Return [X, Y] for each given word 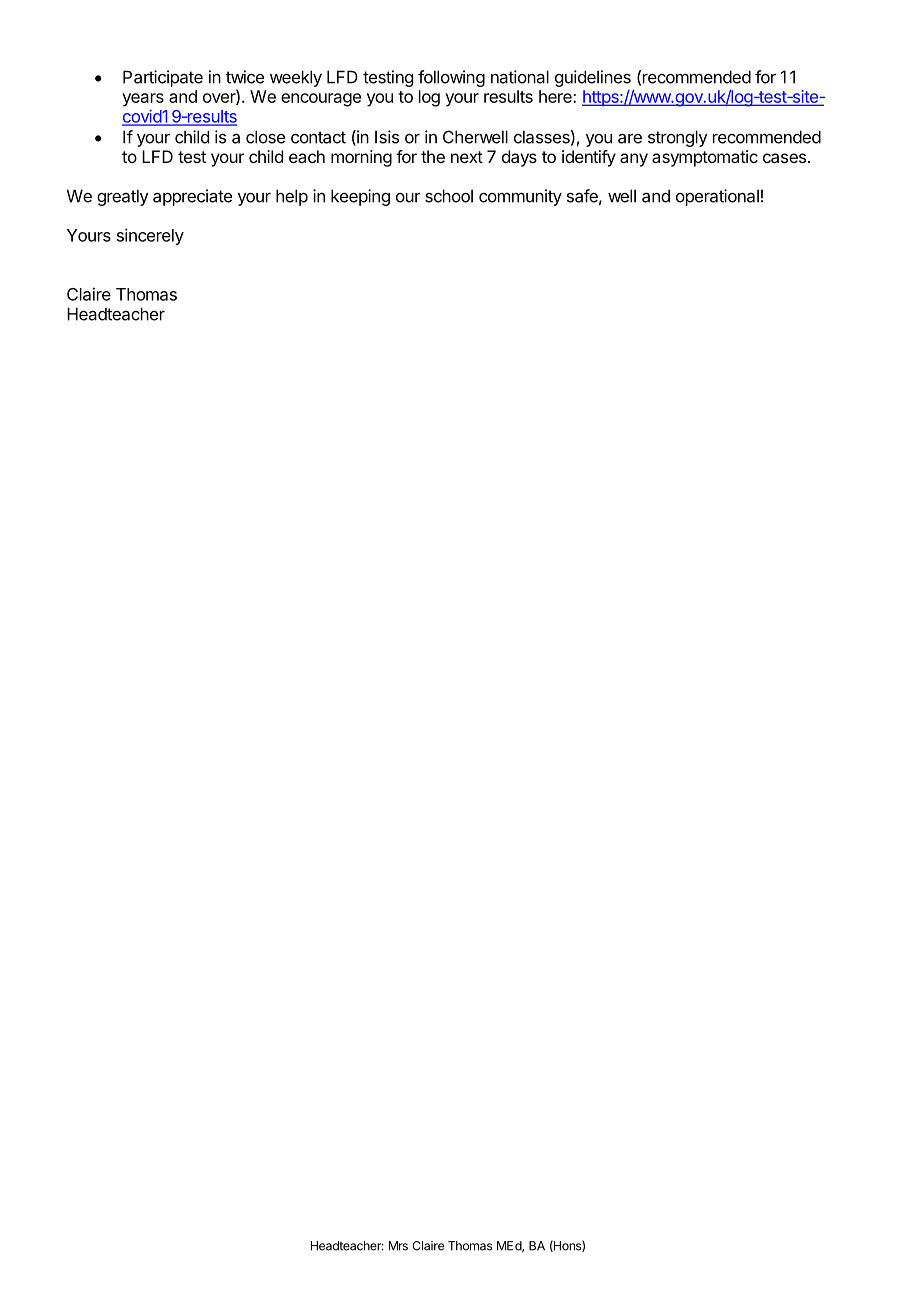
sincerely [150, 236]
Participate [163, 78]
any [634, 160]
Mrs [398, 1246]
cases [786, 158]
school [449, 196]
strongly [678, 138]
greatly [123, 197]
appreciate [192, 197]
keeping [360, 197]
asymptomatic [705, 158]
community [520, 197]
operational [717, 197]
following [451, 78]
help [292, 197]
